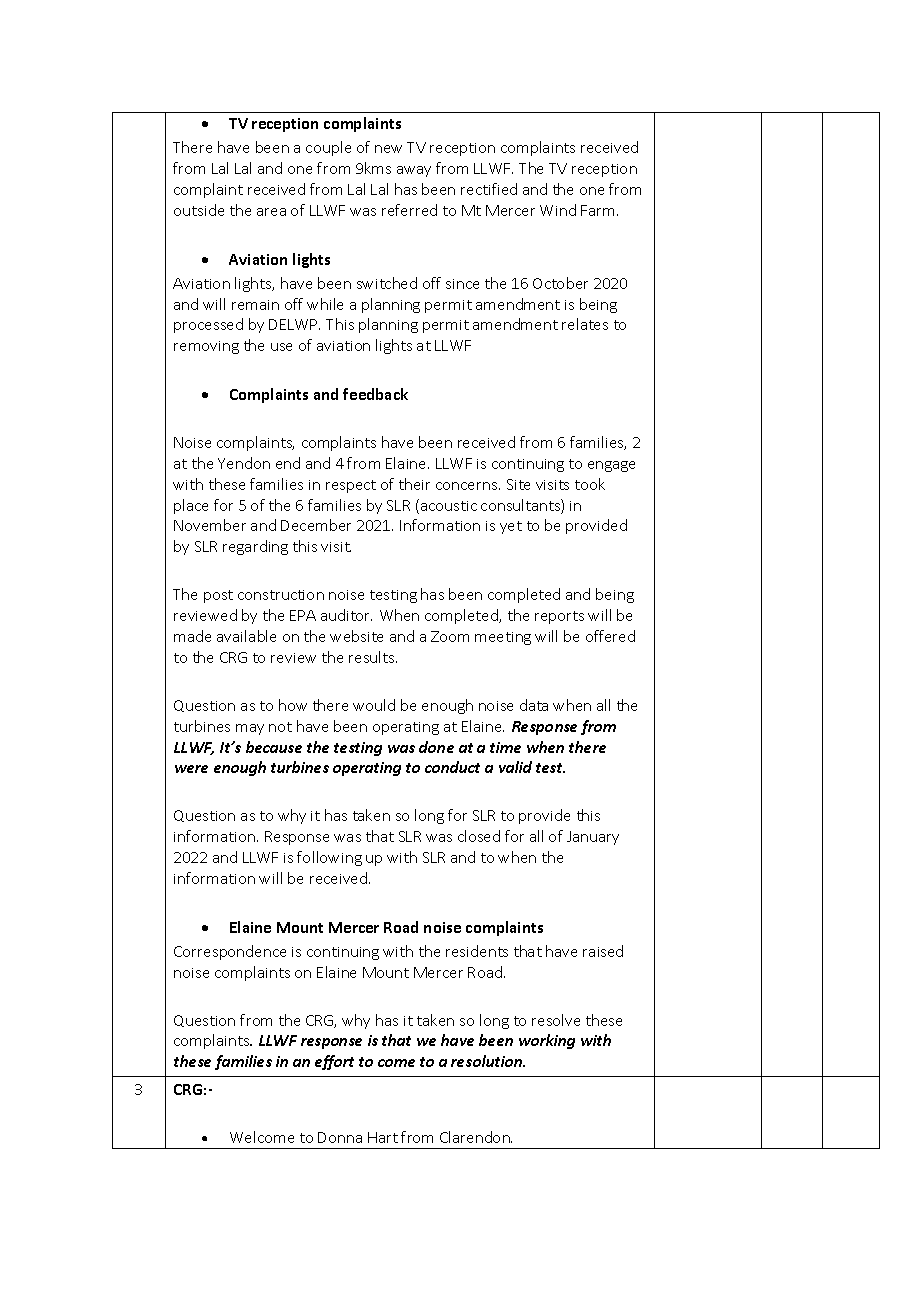 The image size is (924, 1308). What do you see at coordinates (274, 747) in the image?
I see `because` at bounding box center [274, 747].
